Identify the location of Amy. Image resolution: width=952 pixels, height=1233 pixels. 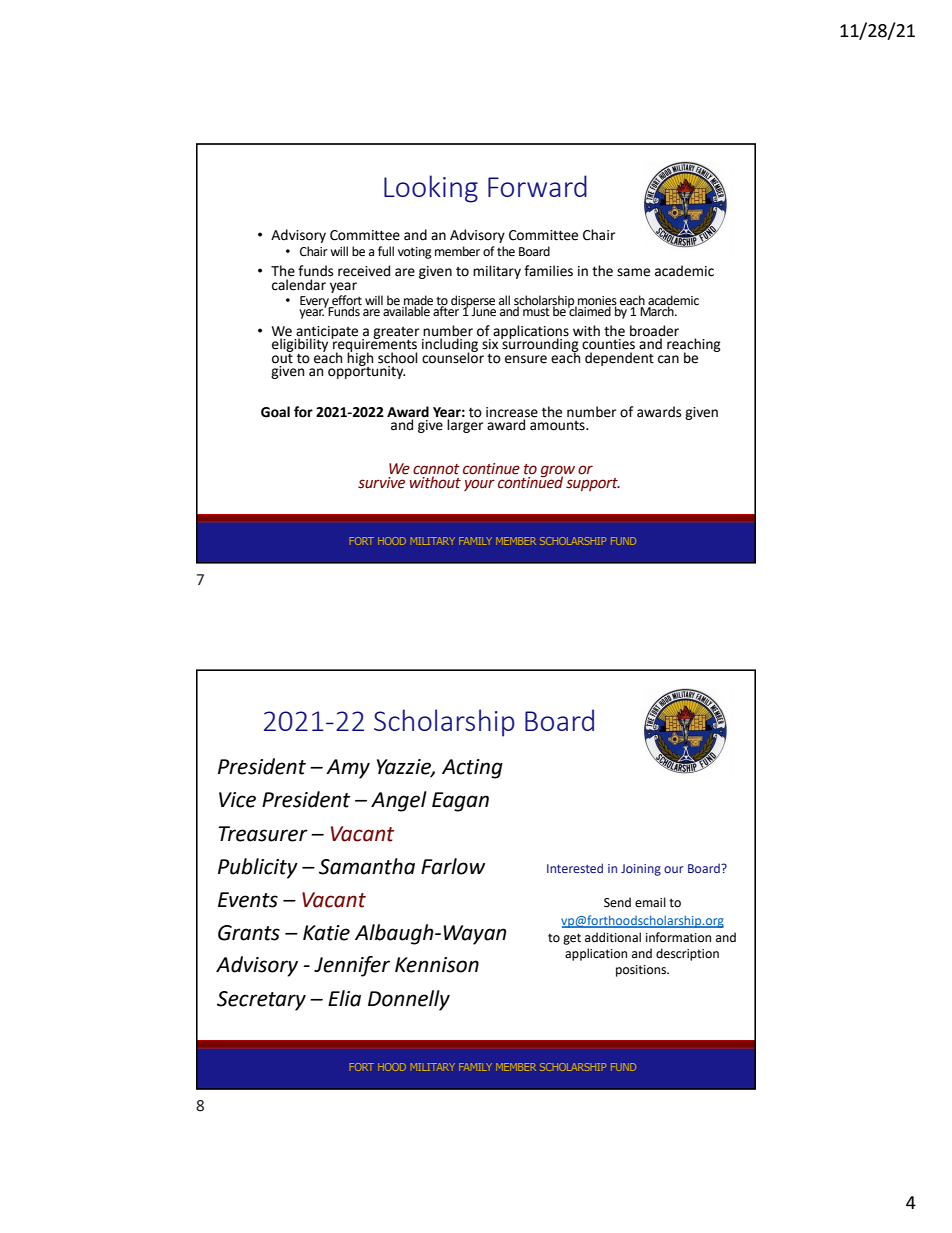
(348, 769).
